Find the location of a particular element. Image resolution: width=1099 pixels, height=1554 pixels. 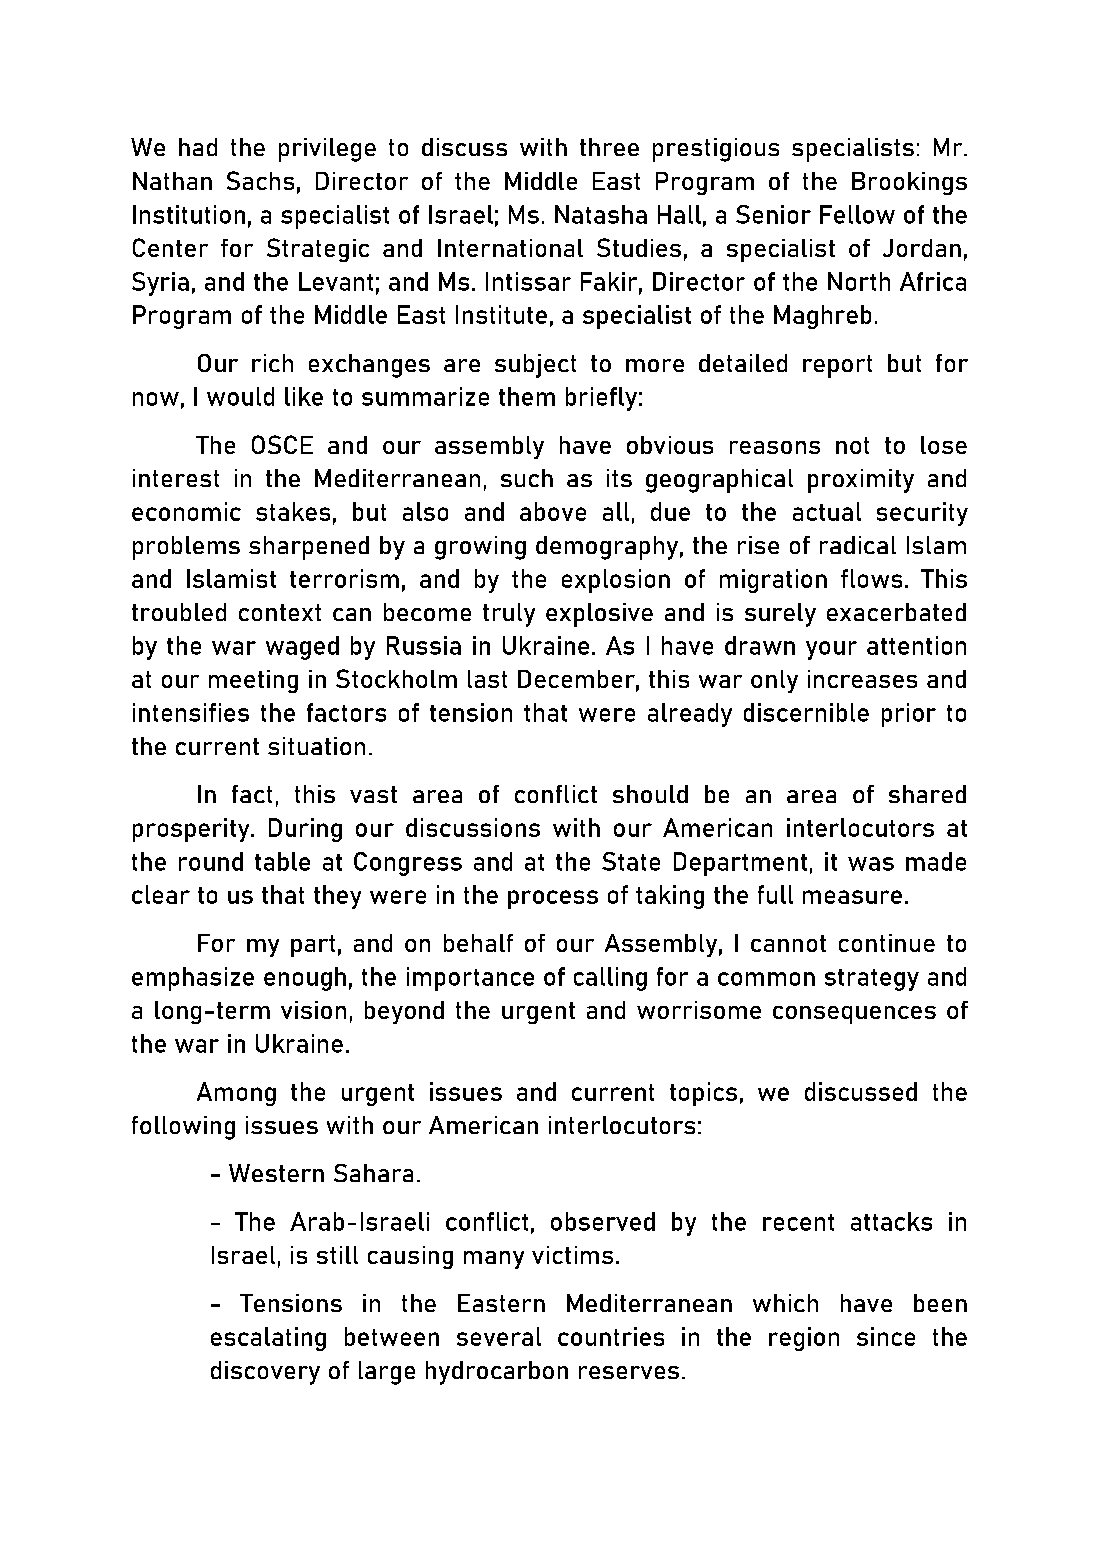

sharpened is located at coordinates (309, 548).
